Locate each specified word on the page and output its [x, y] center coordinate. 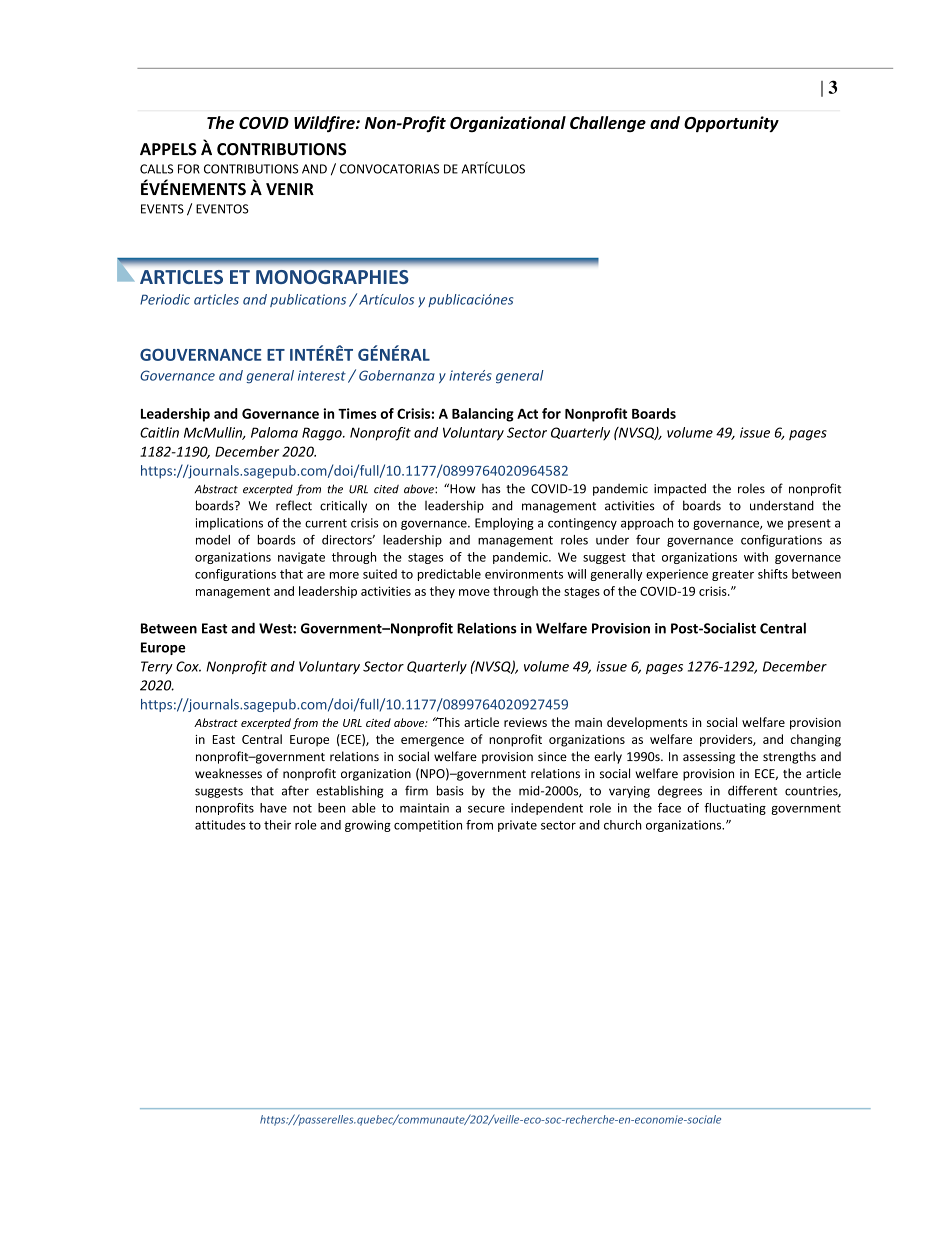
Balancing [483, 415]
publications [308, 300]
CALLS [156, 169]
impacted [680, 489]
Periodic [165, 299]
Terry [157, 667]
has [491, 489]
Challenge [608, 124]
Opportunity [731, 124]
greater [733, 575]
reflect [294, 505]
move [474, 592]
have [273, 808]
